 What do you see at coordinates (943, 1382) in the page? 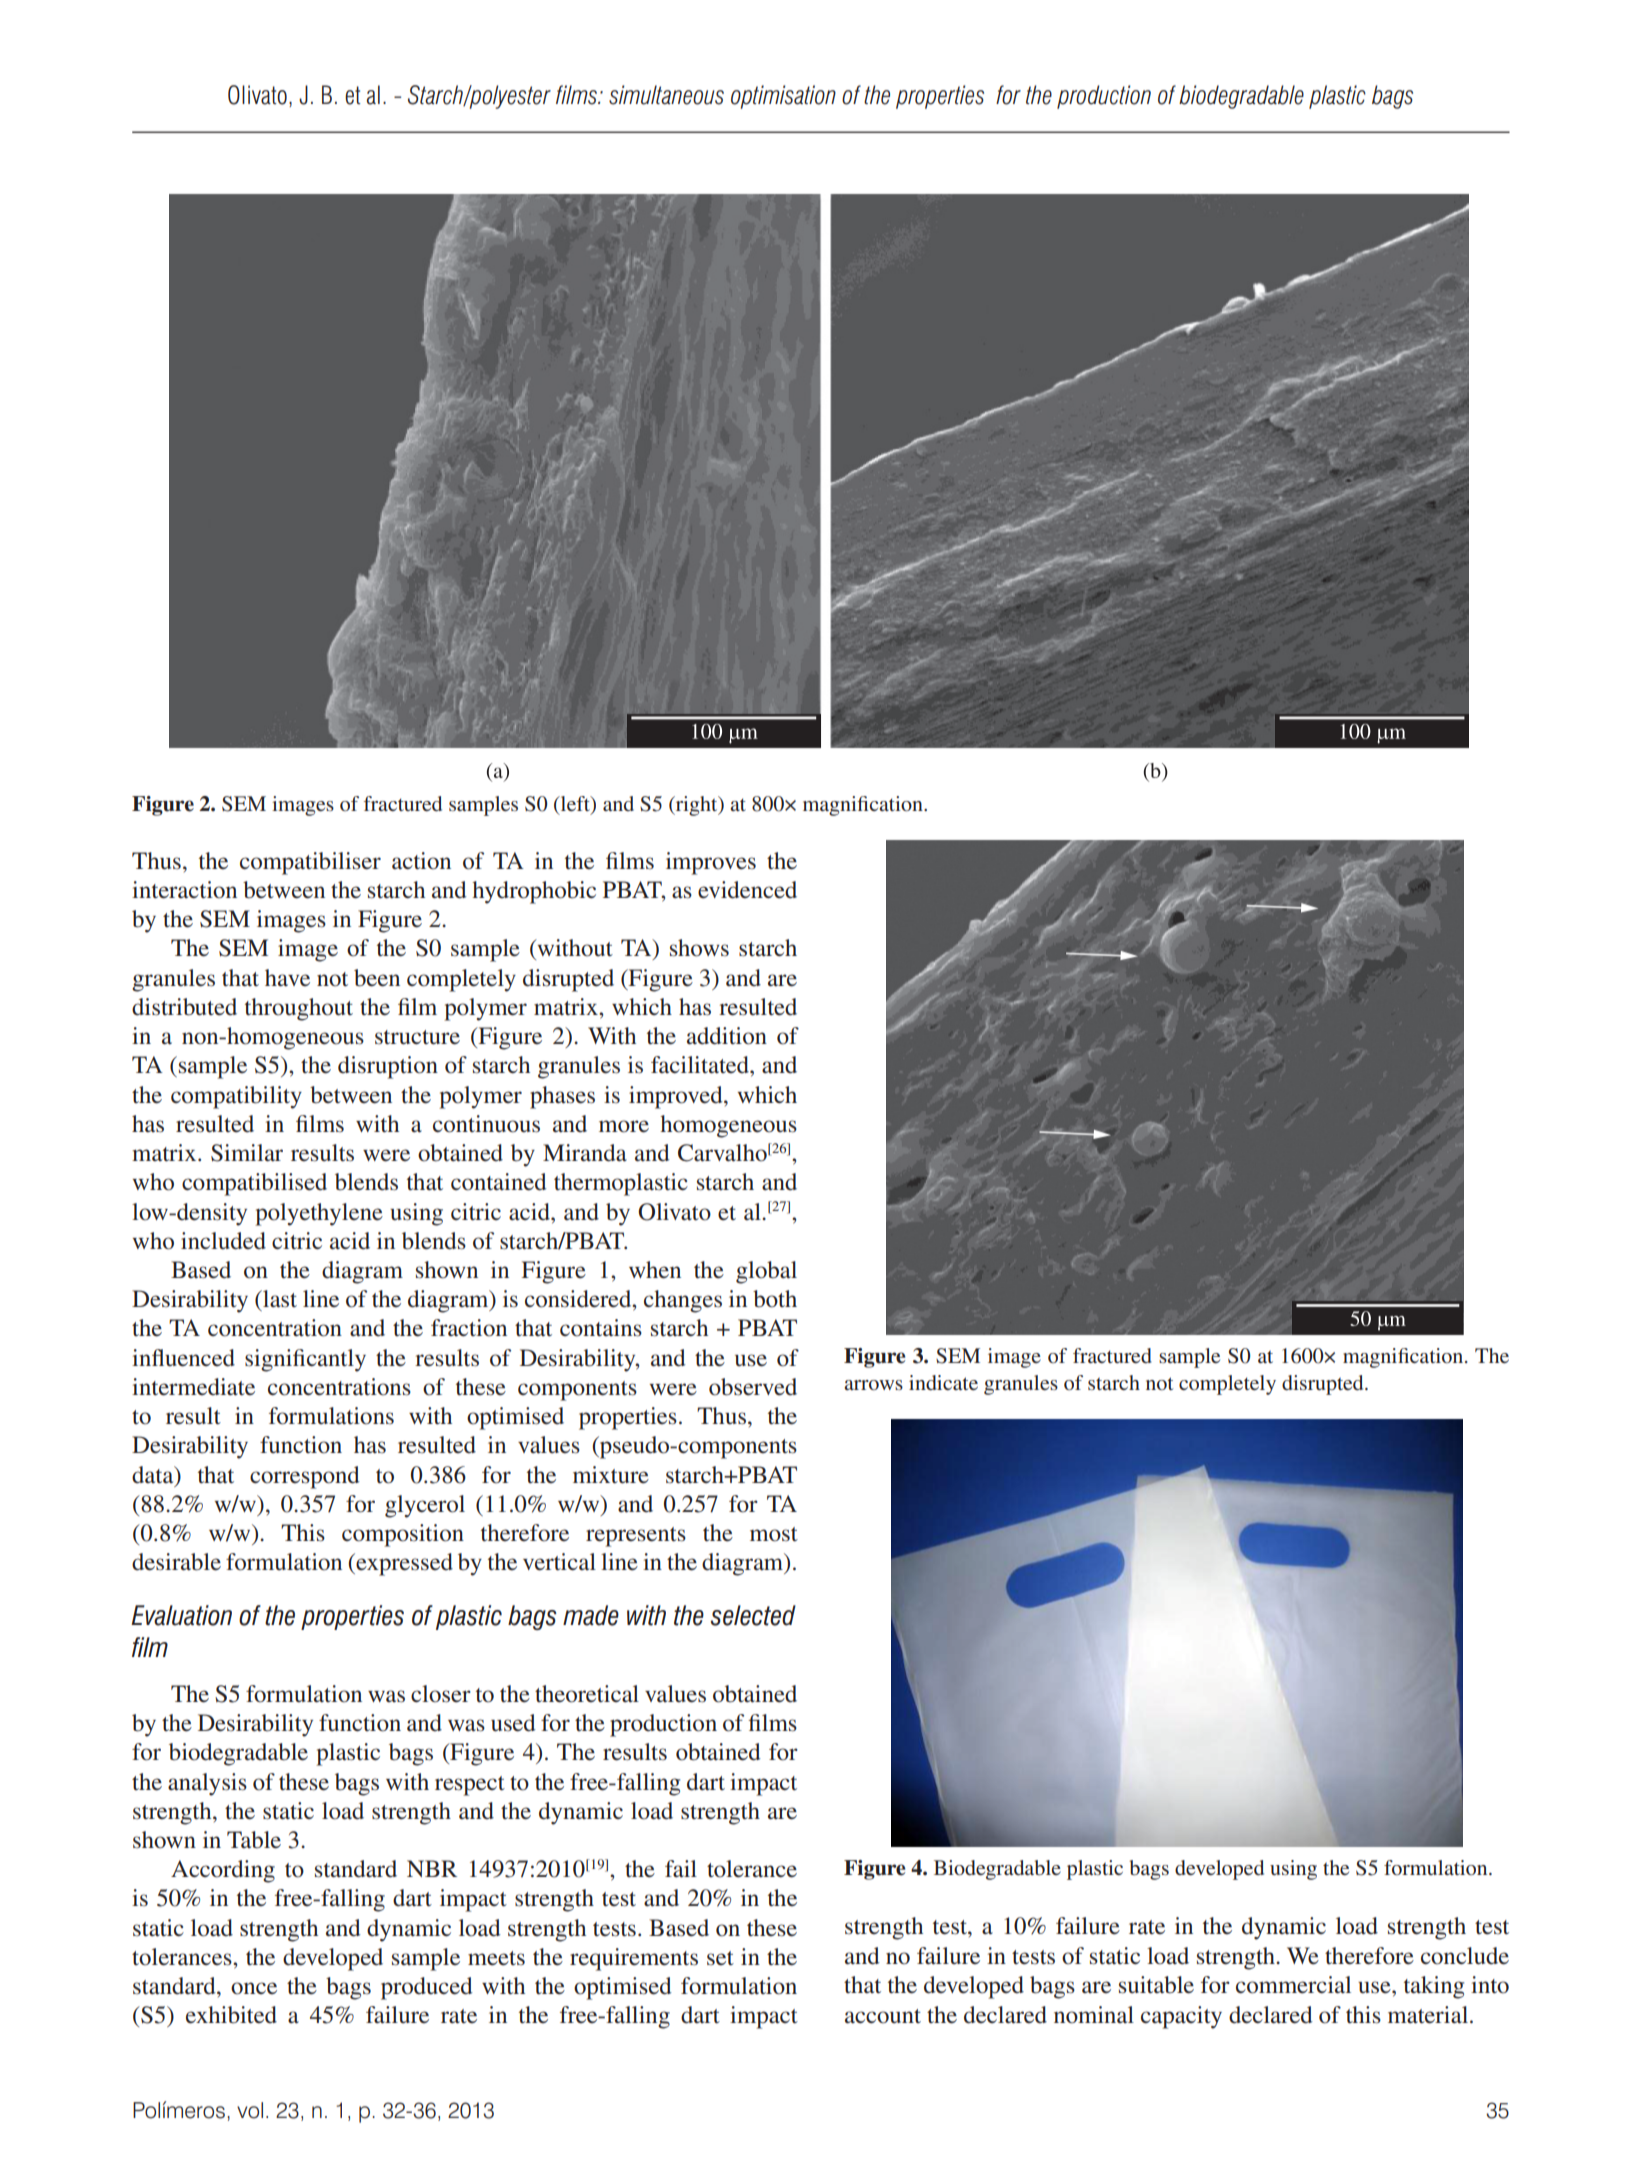
I see `indicate` at bounding box center [943, 1382].
